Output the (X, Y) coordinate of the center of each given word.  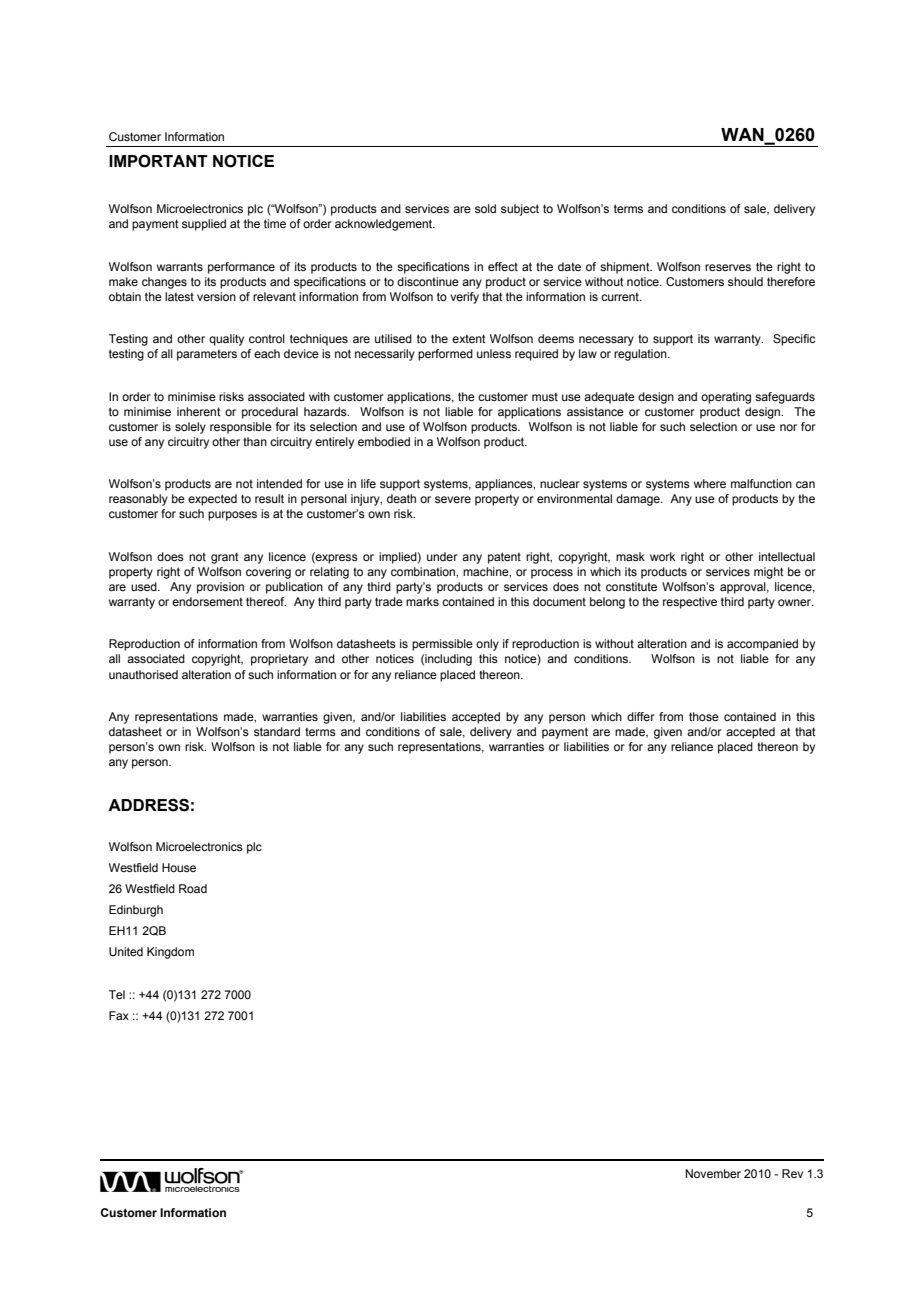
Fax (119, 1015)
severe (453, 499)
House (179, 867)
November (713, 1173)
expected (212, 500)
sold (485, 208)
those (704, 716)
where (710, 483)
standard (277, 731)
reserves (728, 267)
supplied (204, 225)
